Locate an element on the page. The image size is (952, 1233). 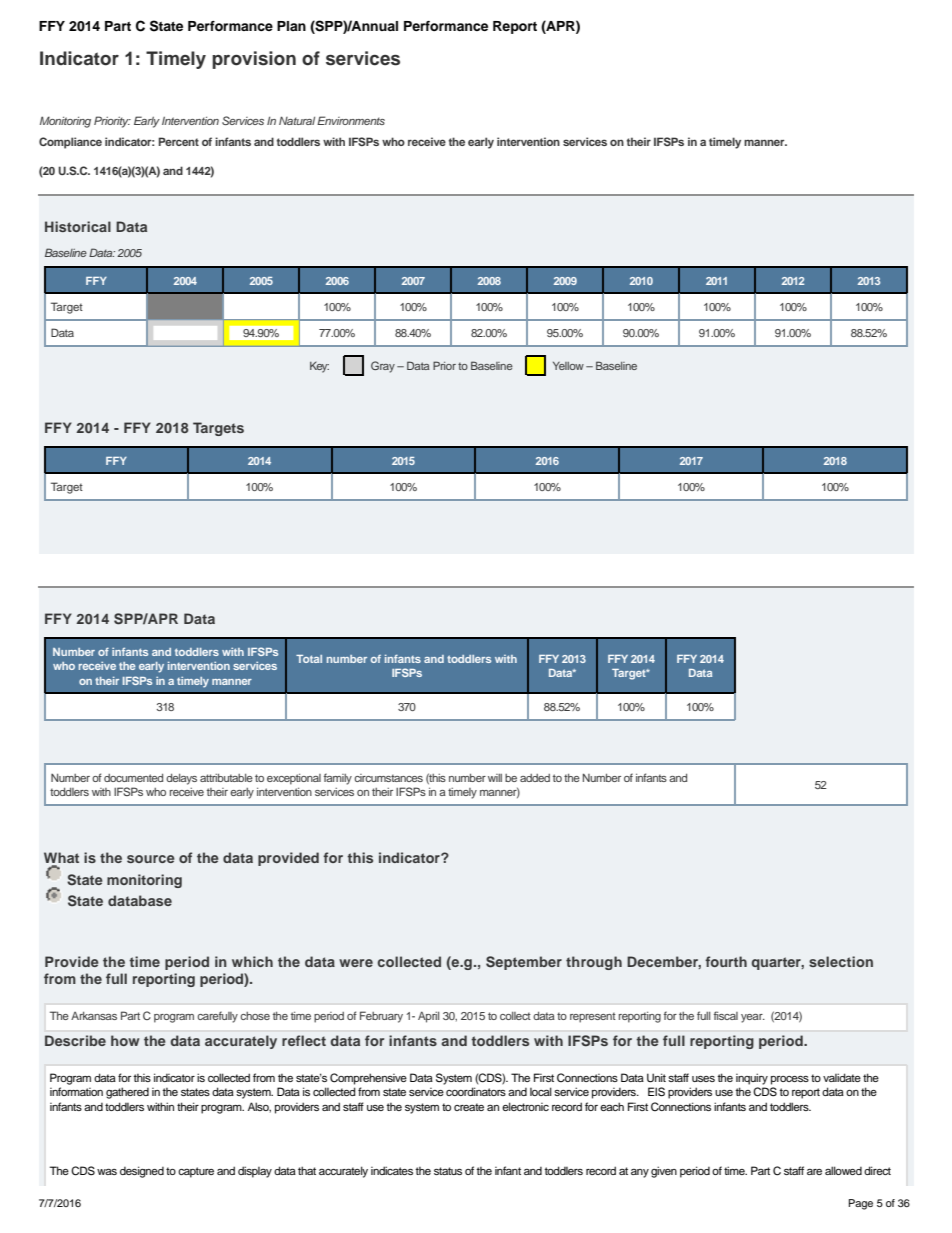
Gray is located at coordinates (383, 367).
